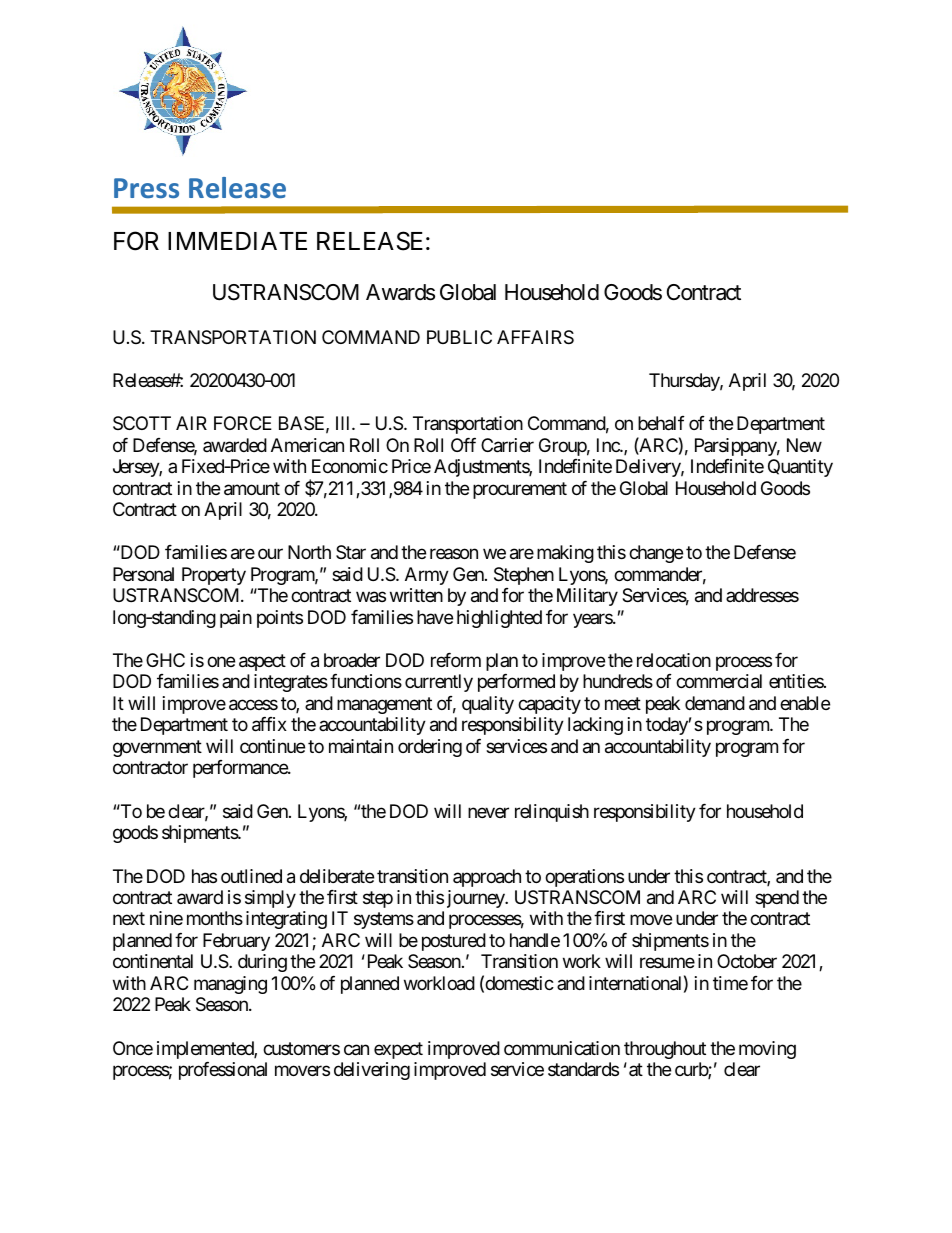  Describe the element at coordinates (777, 899) in the page. I see `spend` at that location.
